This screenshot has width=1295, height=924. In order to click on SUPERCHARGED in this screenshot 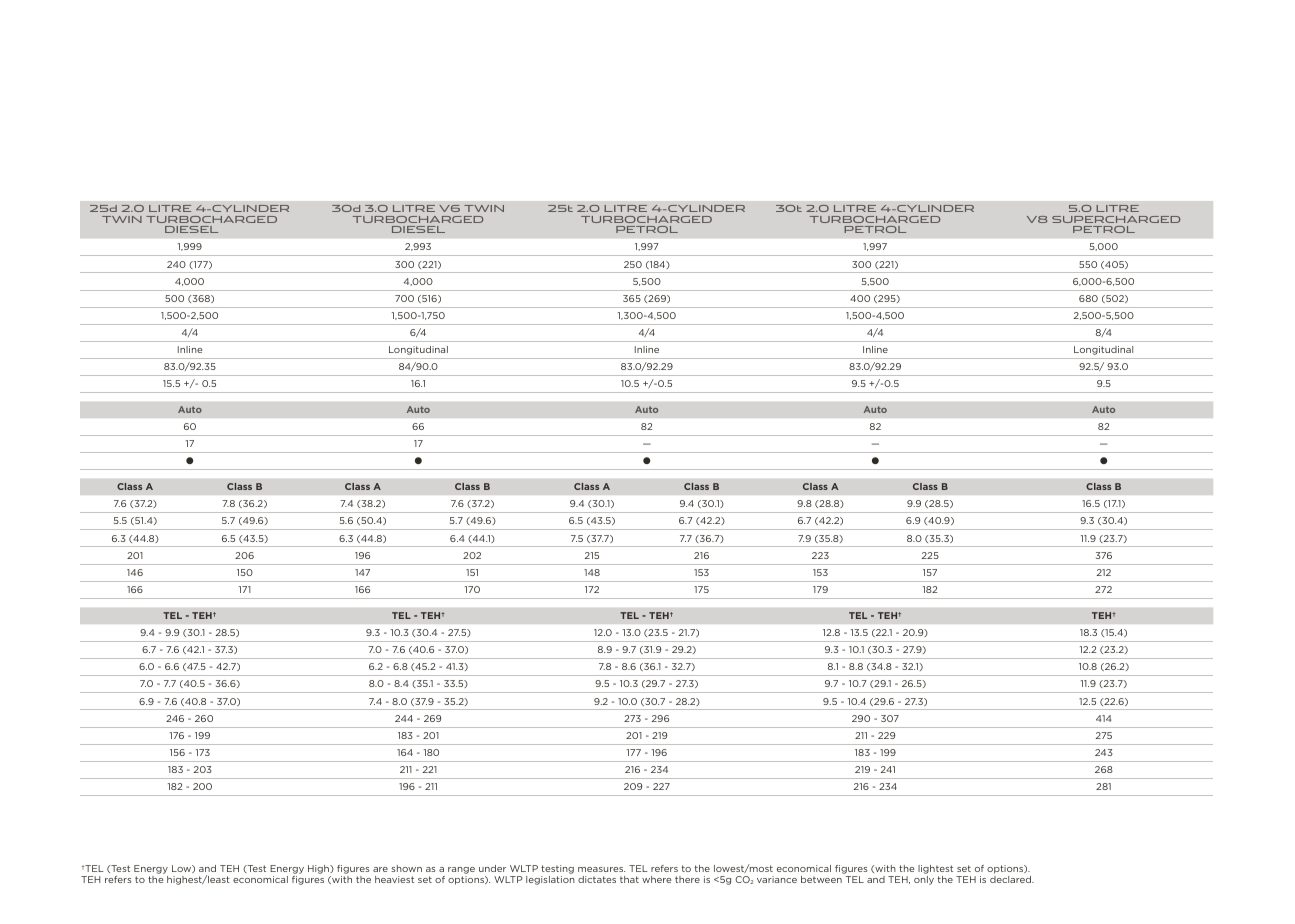, I will do `click(1116, 219)`.
